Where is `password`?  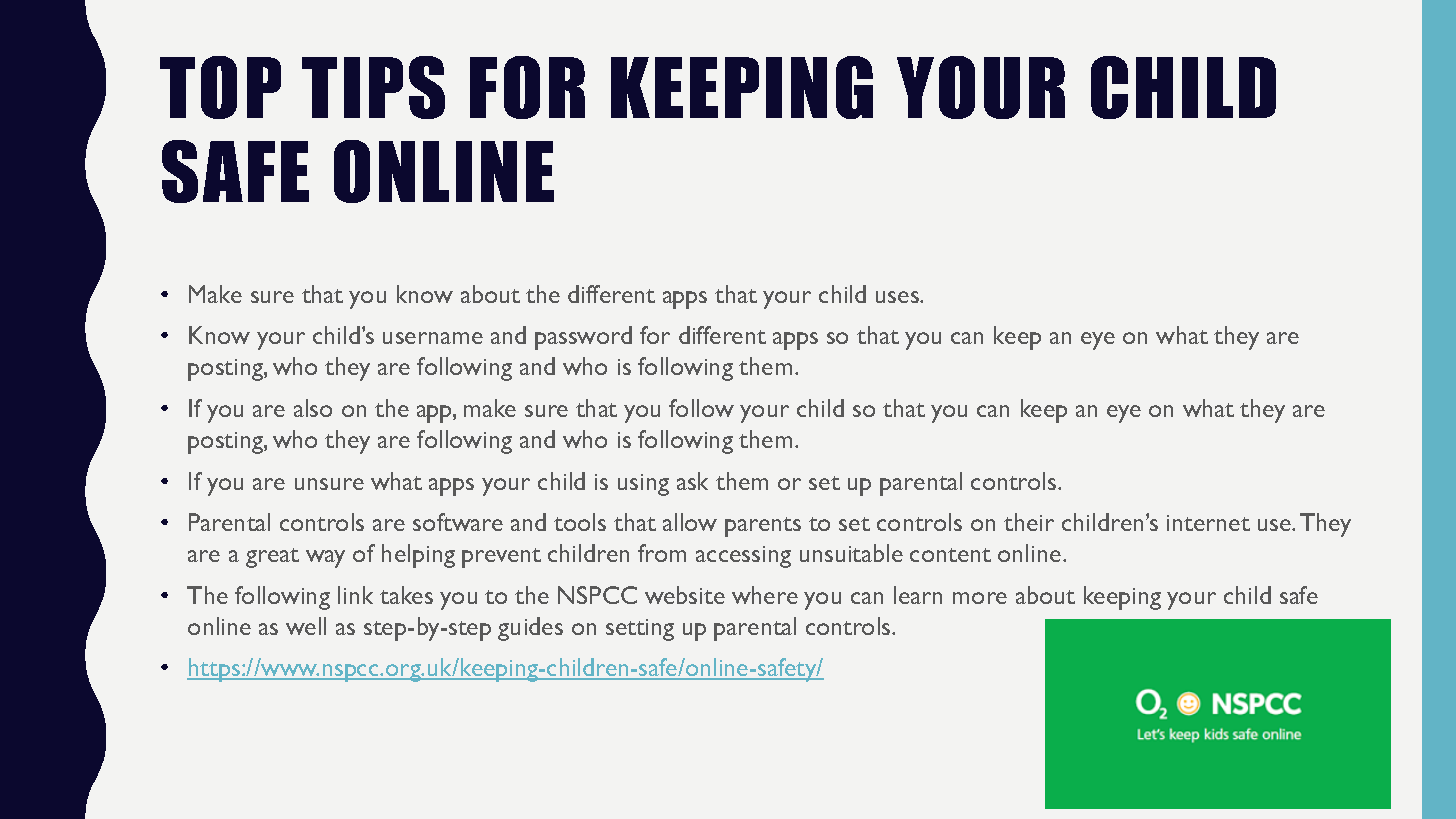 password is located at coordinates (583, 338).
